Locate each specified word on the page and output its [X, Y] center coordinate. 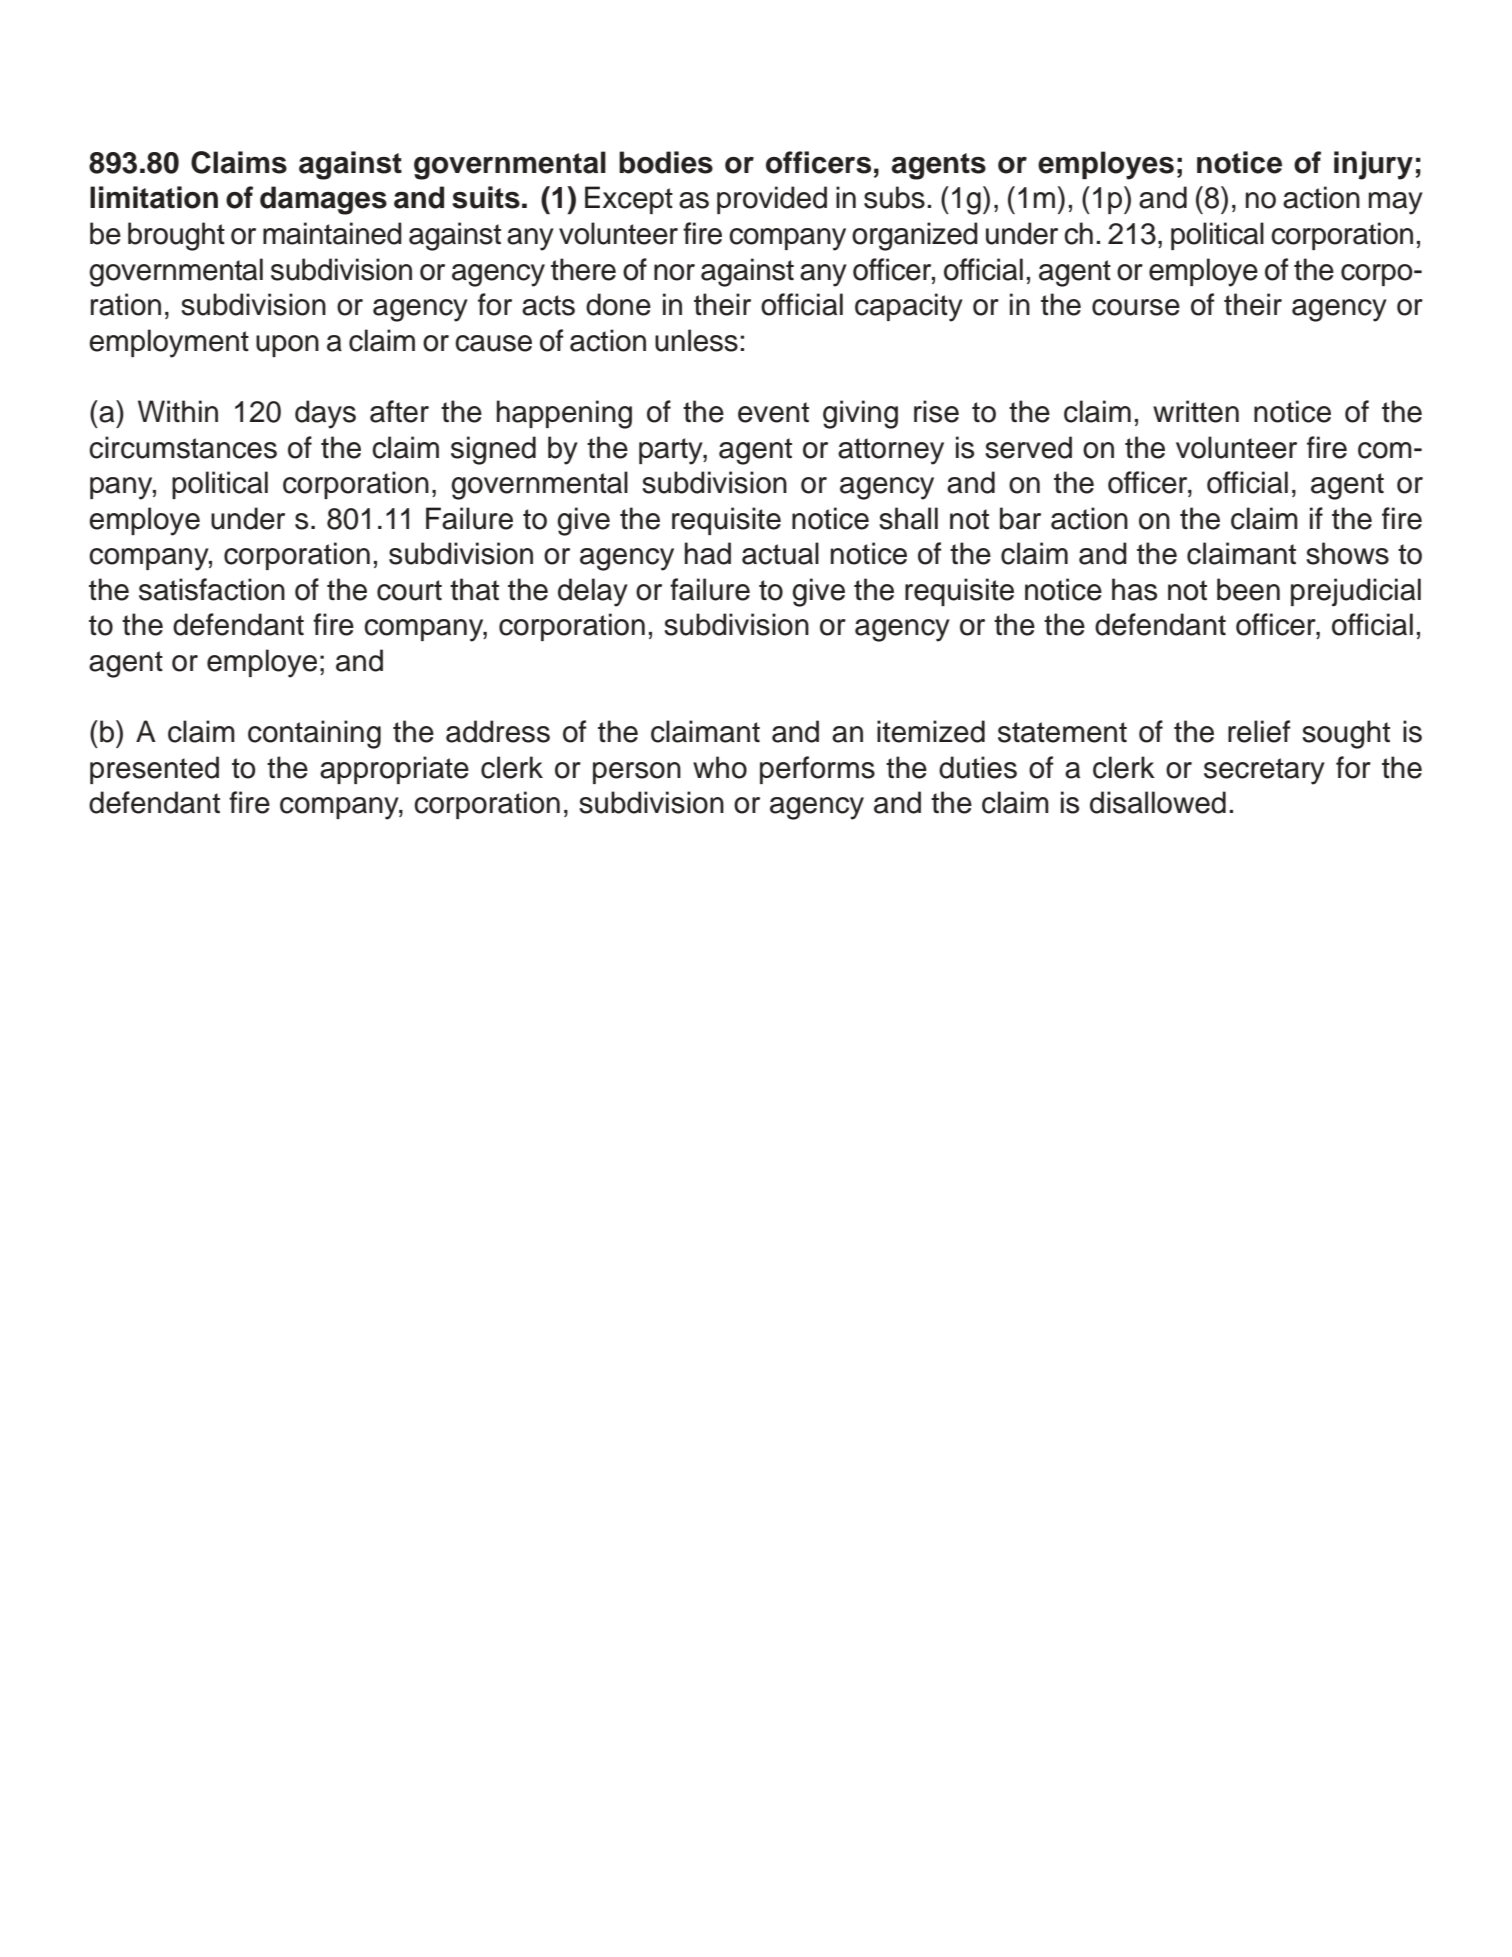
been [1248, 589]
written [1196, 411]
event [773, 412]
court [409, 590]
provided [772, 200]
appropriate [394, 770]
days [325, 414]
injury [1373, 165]
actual [780, 553]
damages [323, 200]
